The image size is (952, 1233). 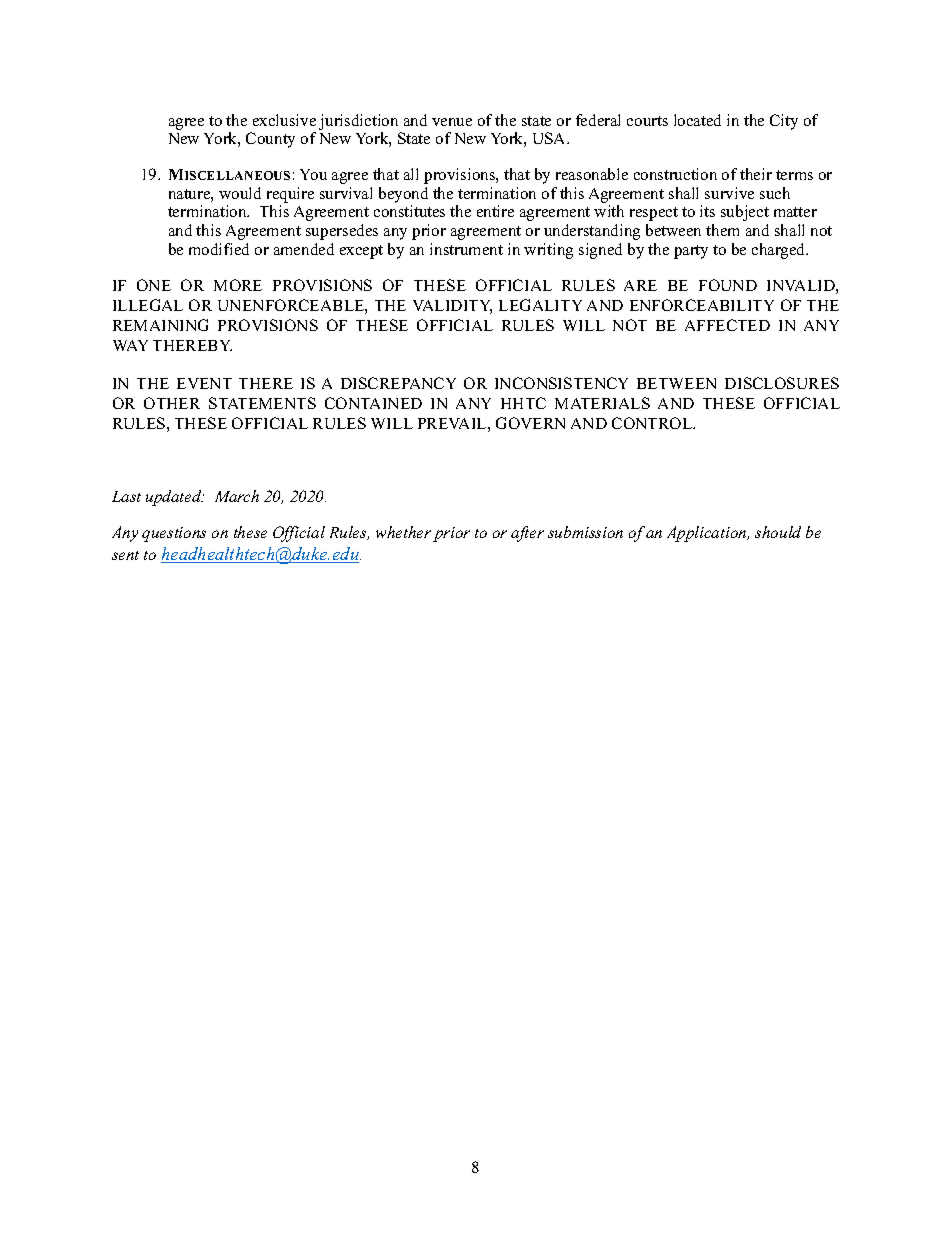 I want to click on County, so click(x=270, y=140).
